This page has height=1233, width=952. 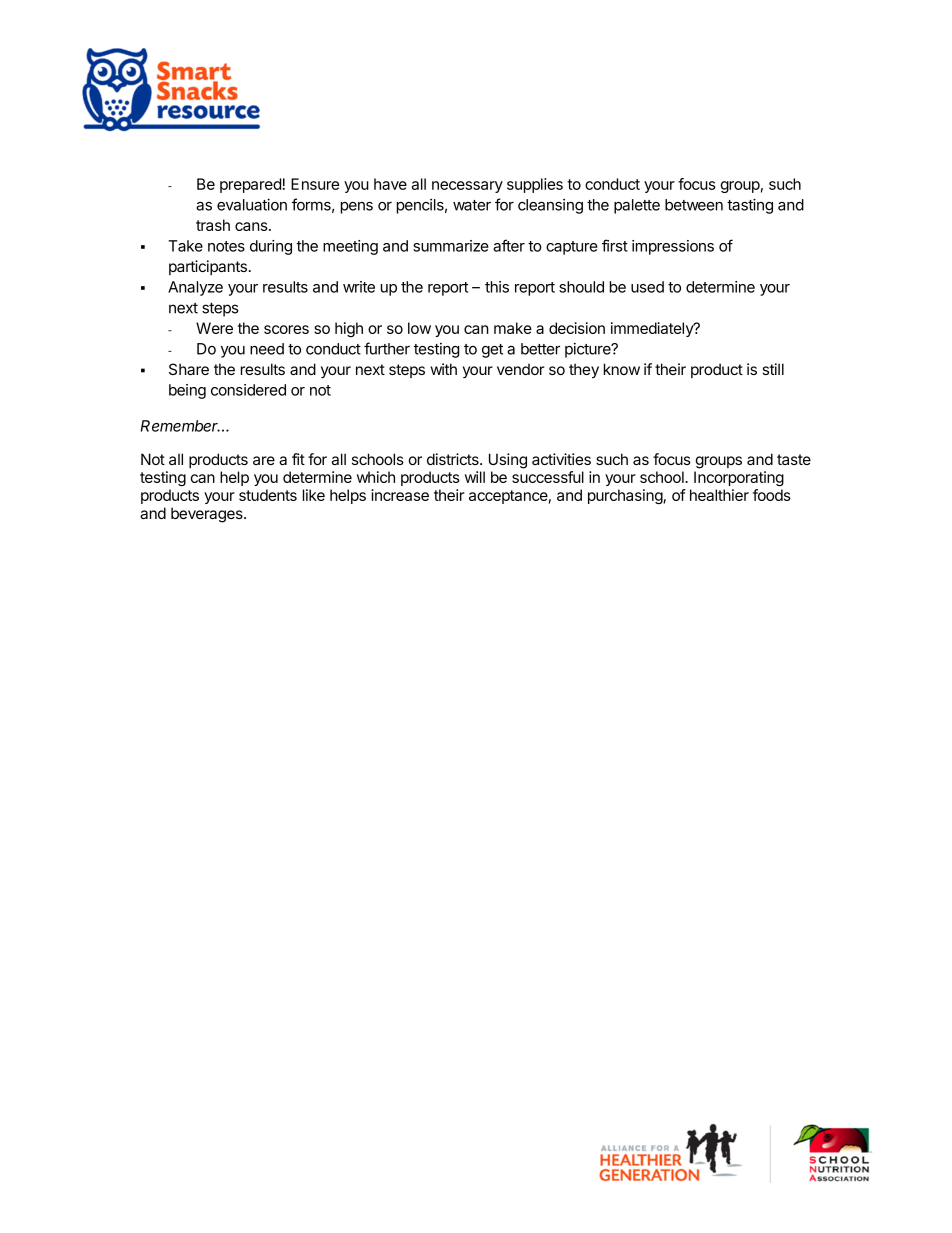 What do you see at coordinates (467, 187) in the page?
I see `necessary` at bounding box center [467, 187].
